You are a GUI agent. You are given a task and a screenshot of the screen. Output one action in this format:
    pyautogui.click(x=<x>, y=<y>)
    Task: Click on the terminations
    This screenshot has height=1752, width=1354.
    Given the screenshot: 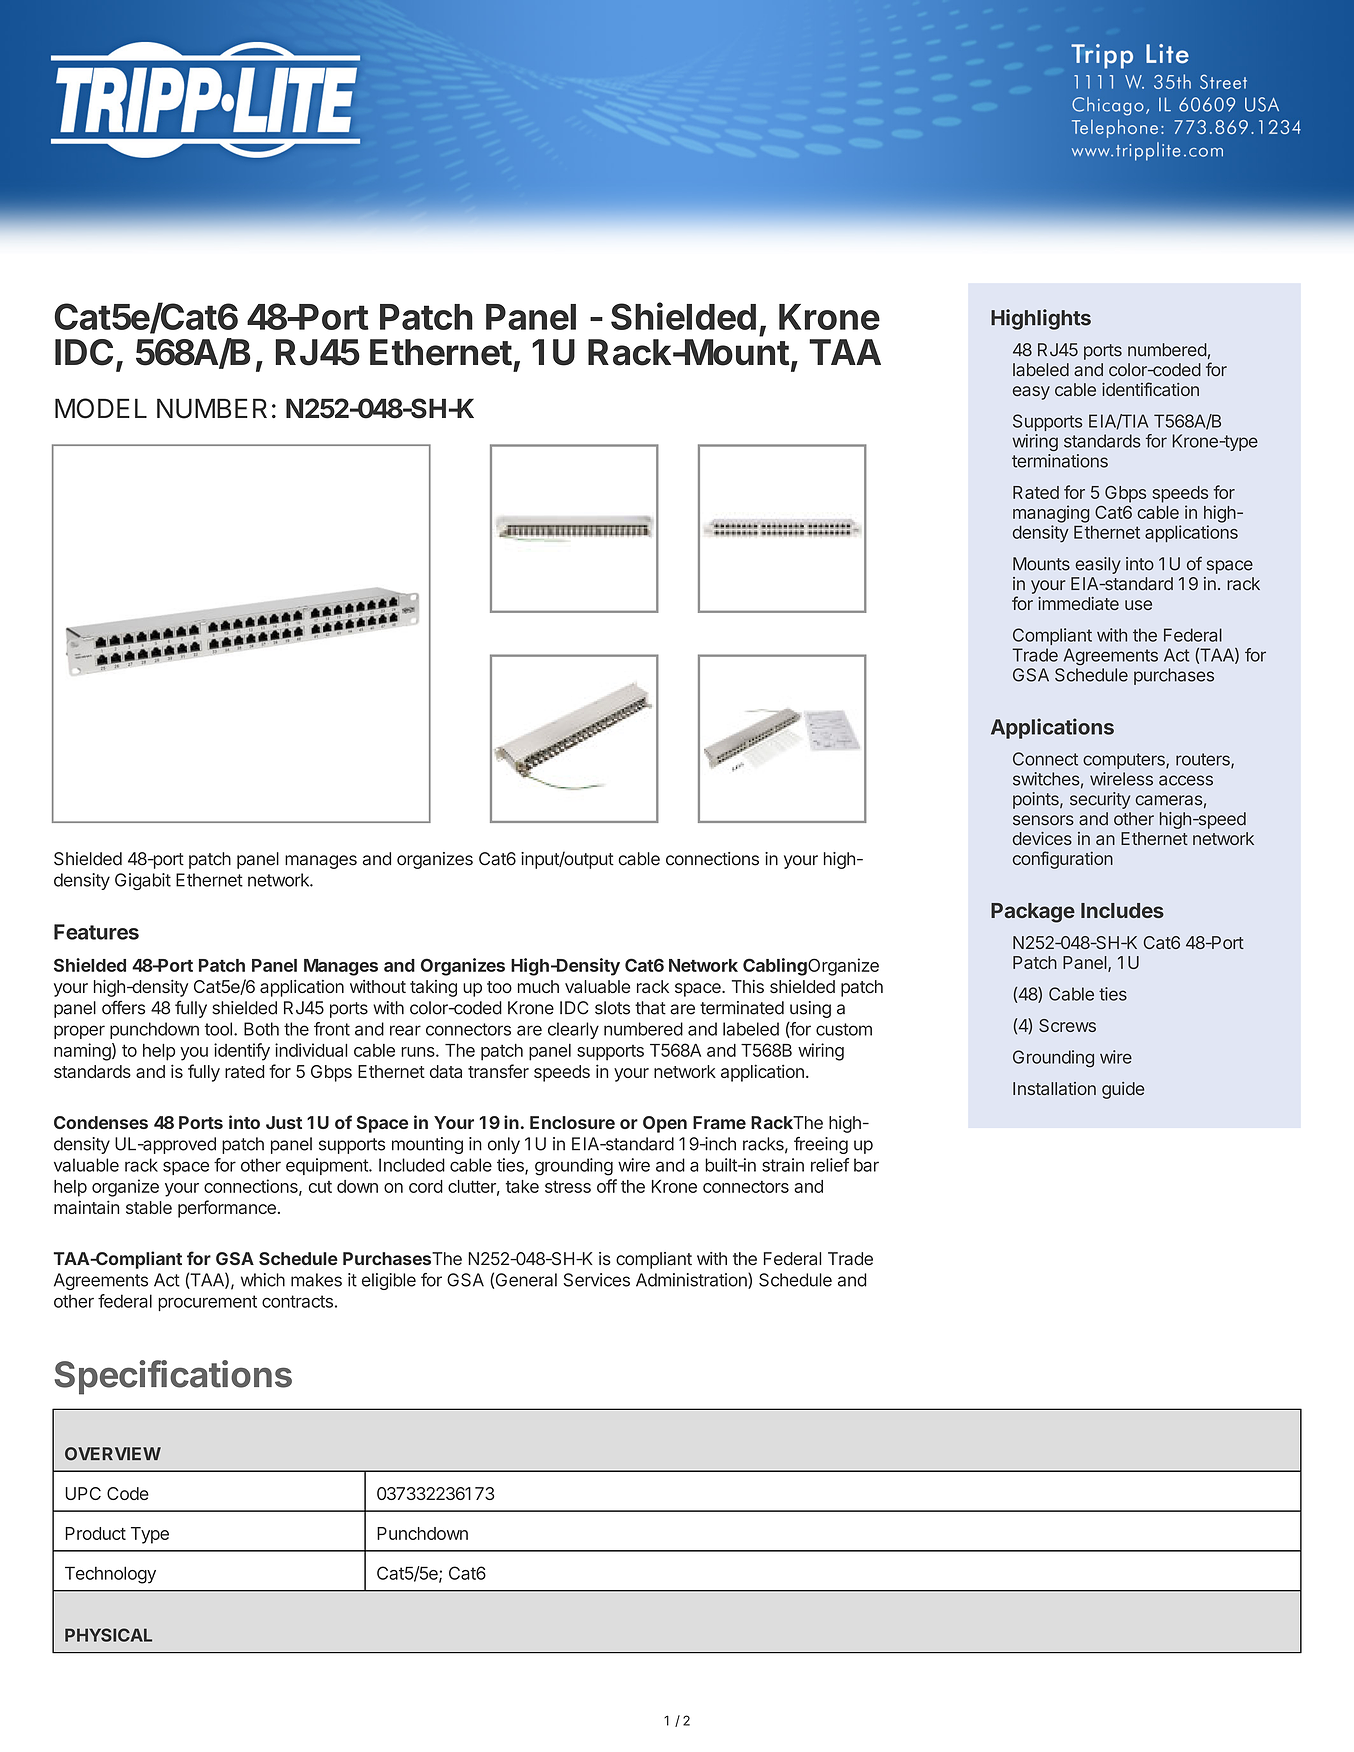 What is the action you would take?
    pyautogui.click(x=1060, y=461)
